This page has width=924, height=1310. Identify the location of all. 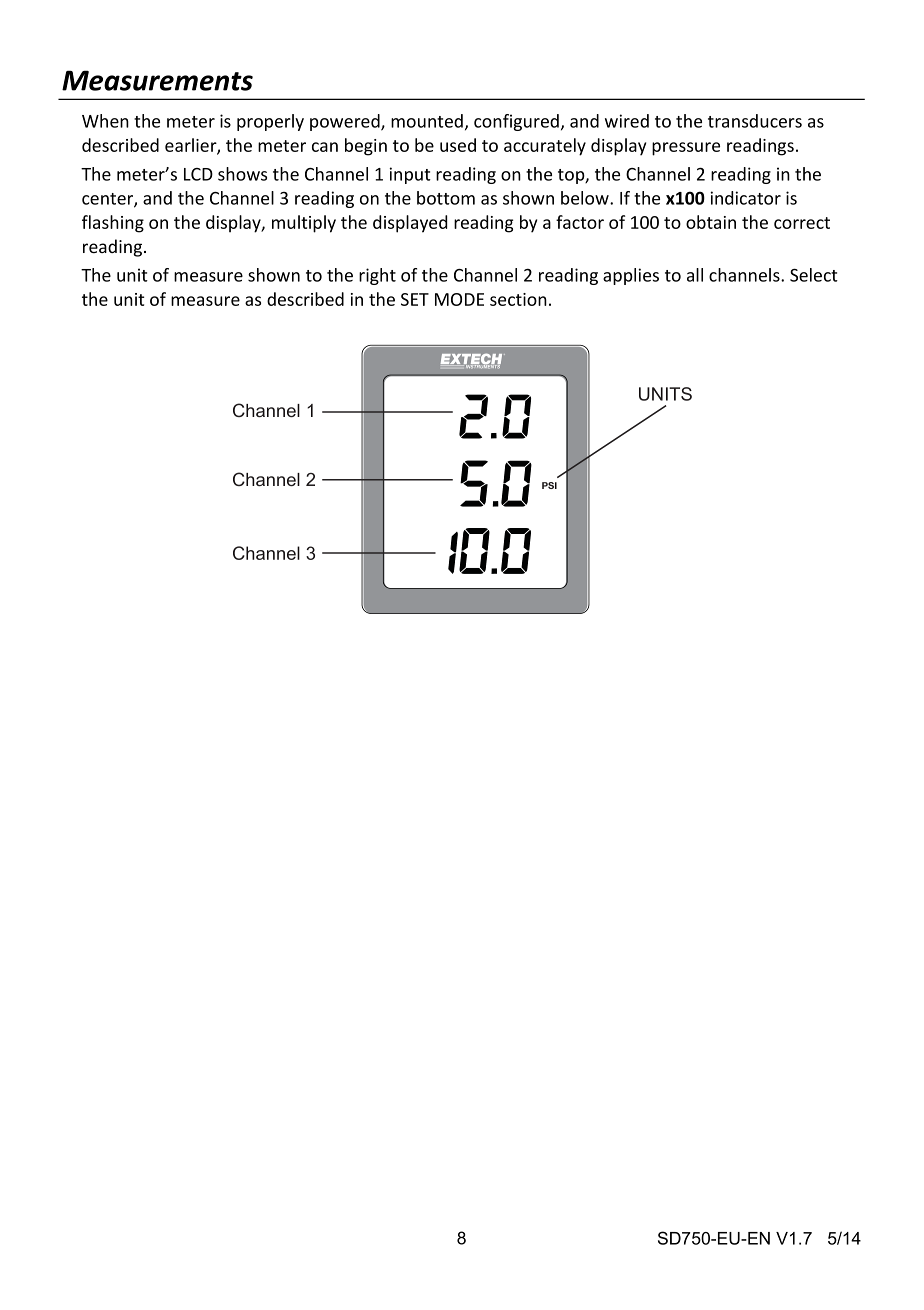
(695, 275).
